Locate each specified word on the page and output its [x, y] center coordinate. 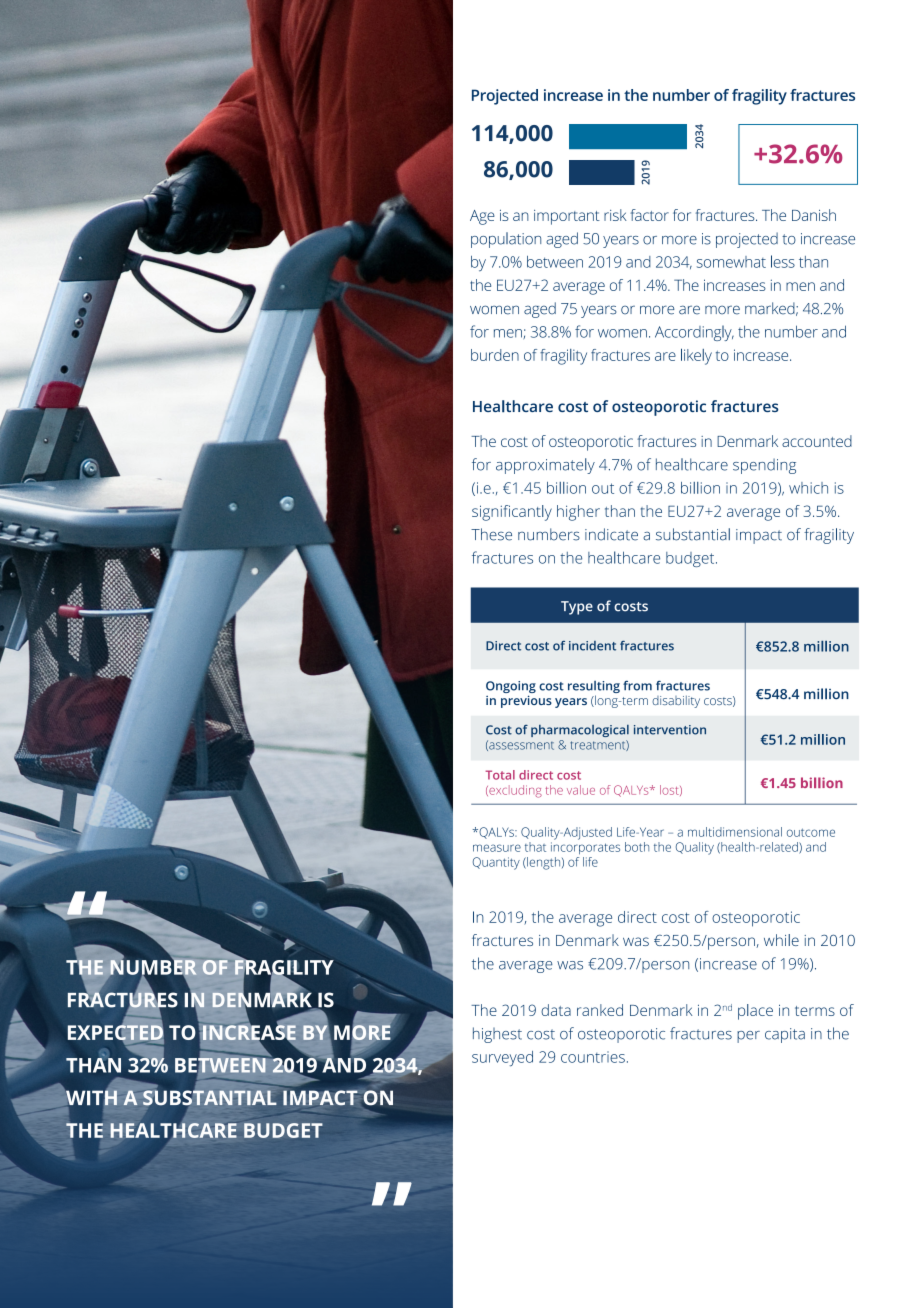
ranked [600, 1010]
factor [649, 215]
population [506, 240]
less [783, 261]
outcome [811, 832]
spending [764, 466]
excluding [514, 791]
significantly [512, 513]
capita [785, 1035]
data [556, 1010]
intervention [670, 730]
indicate [611, 534]
